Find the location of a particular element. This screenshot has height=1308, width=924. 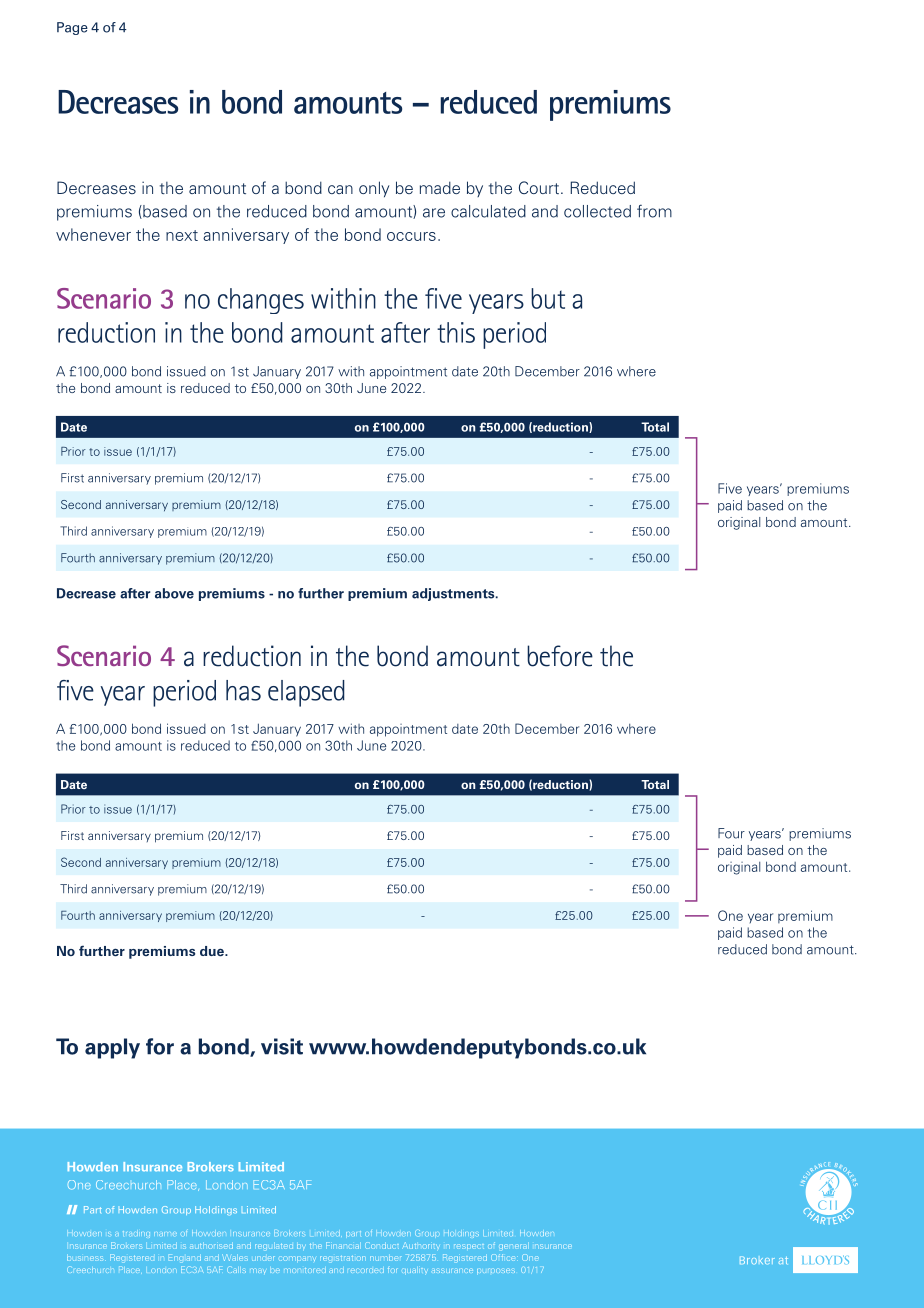

before is located at coordinates (560, 656).
